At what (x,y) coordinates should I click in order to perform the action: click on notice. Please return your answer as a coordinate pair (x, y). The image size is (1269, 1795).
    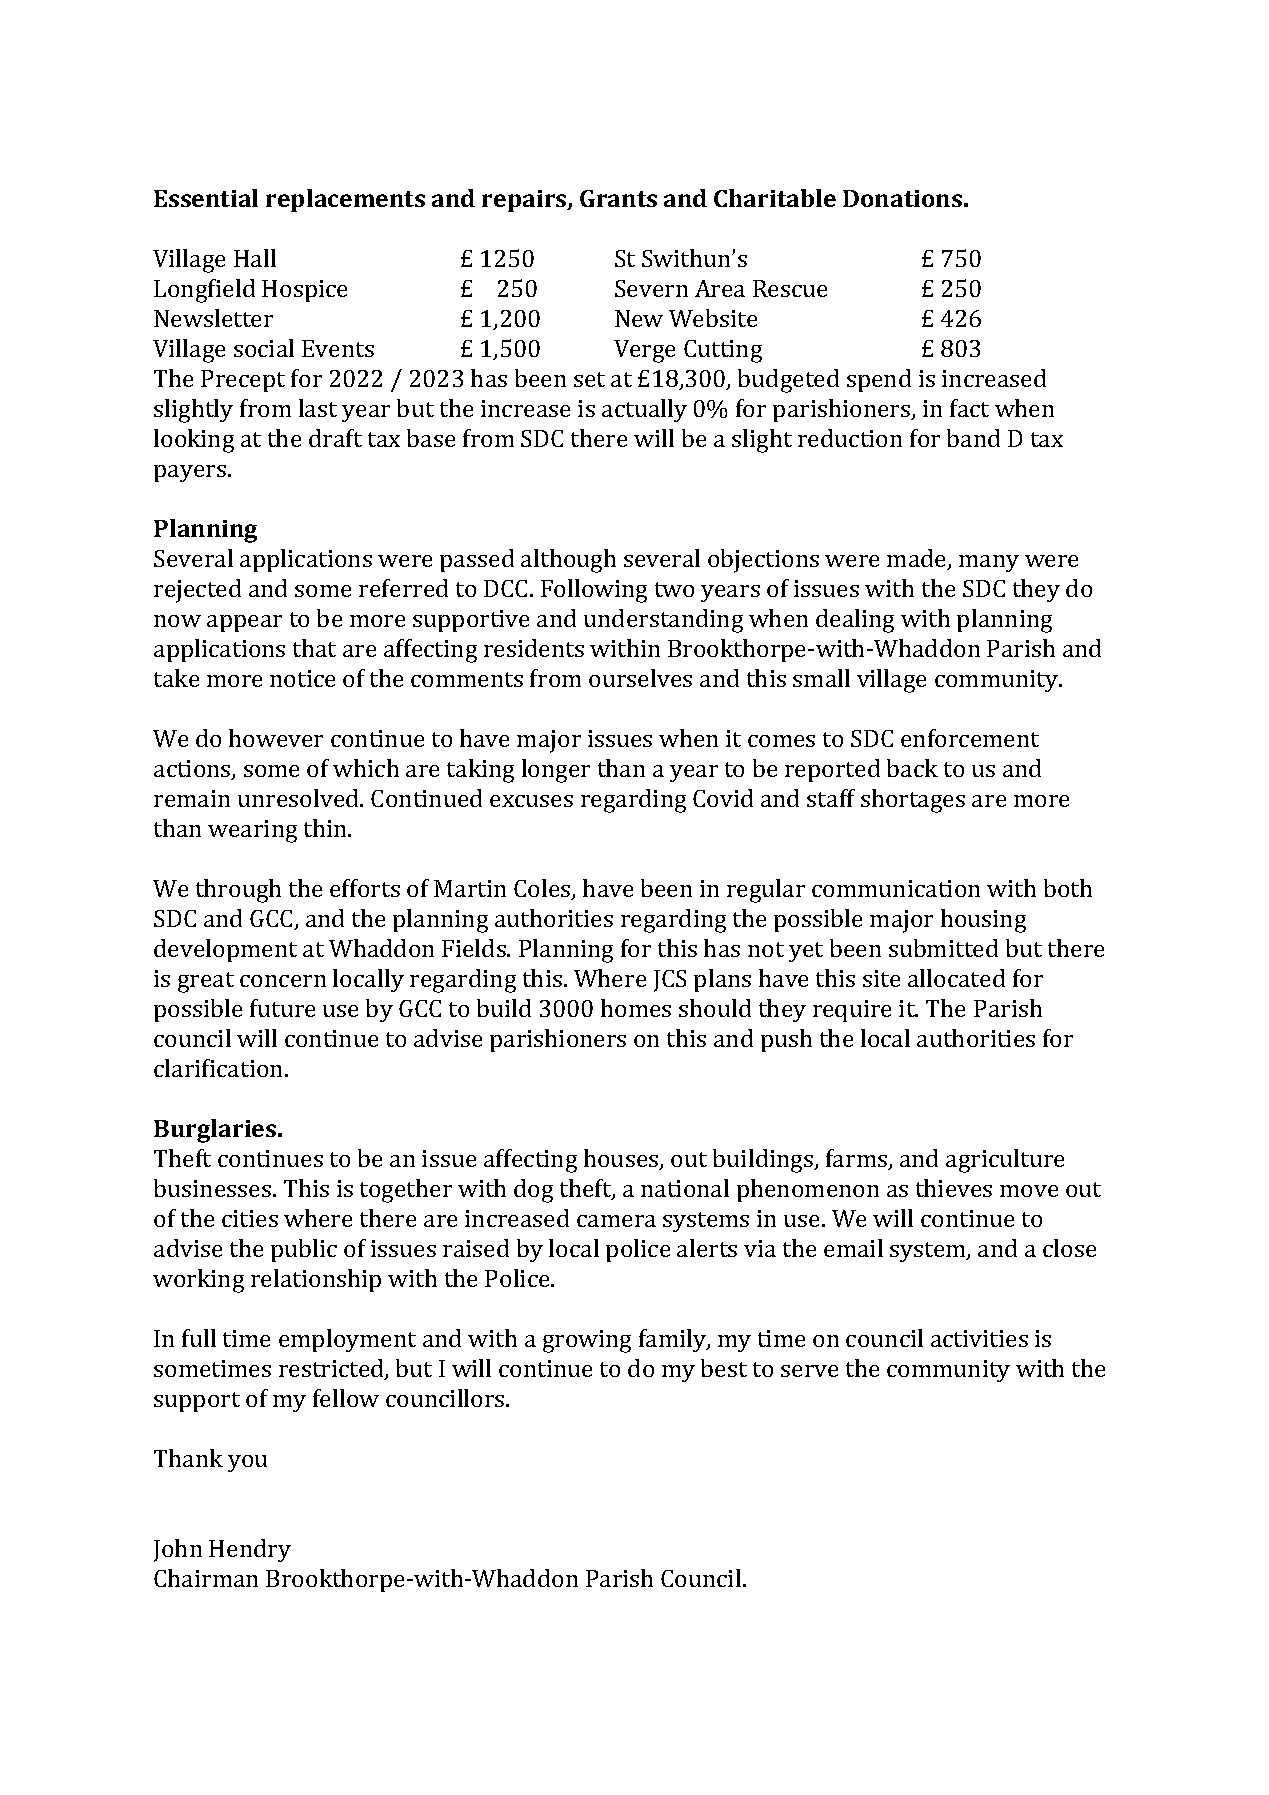
    Looking at the image, I should click on (302, 678).
